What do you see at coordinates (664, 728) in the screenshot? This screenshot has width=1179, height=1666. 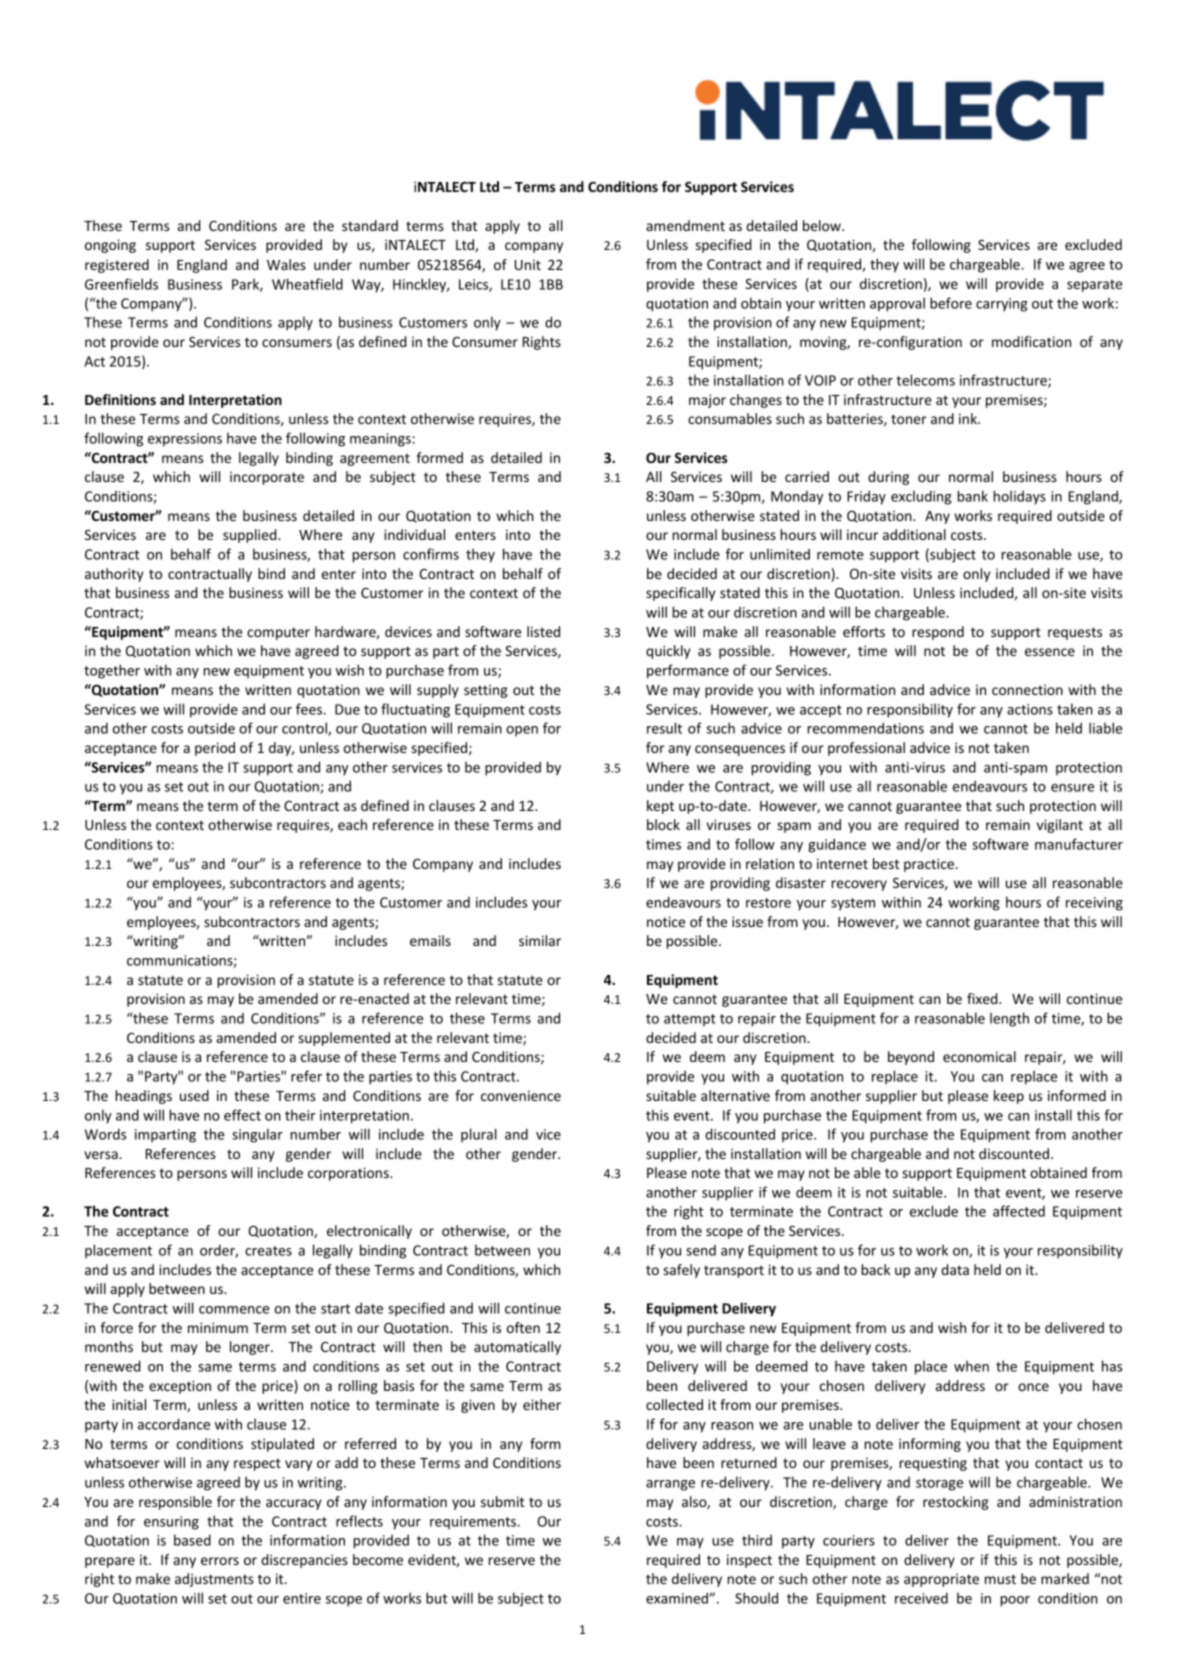 I see `result` at bounding box center [664, 728].
